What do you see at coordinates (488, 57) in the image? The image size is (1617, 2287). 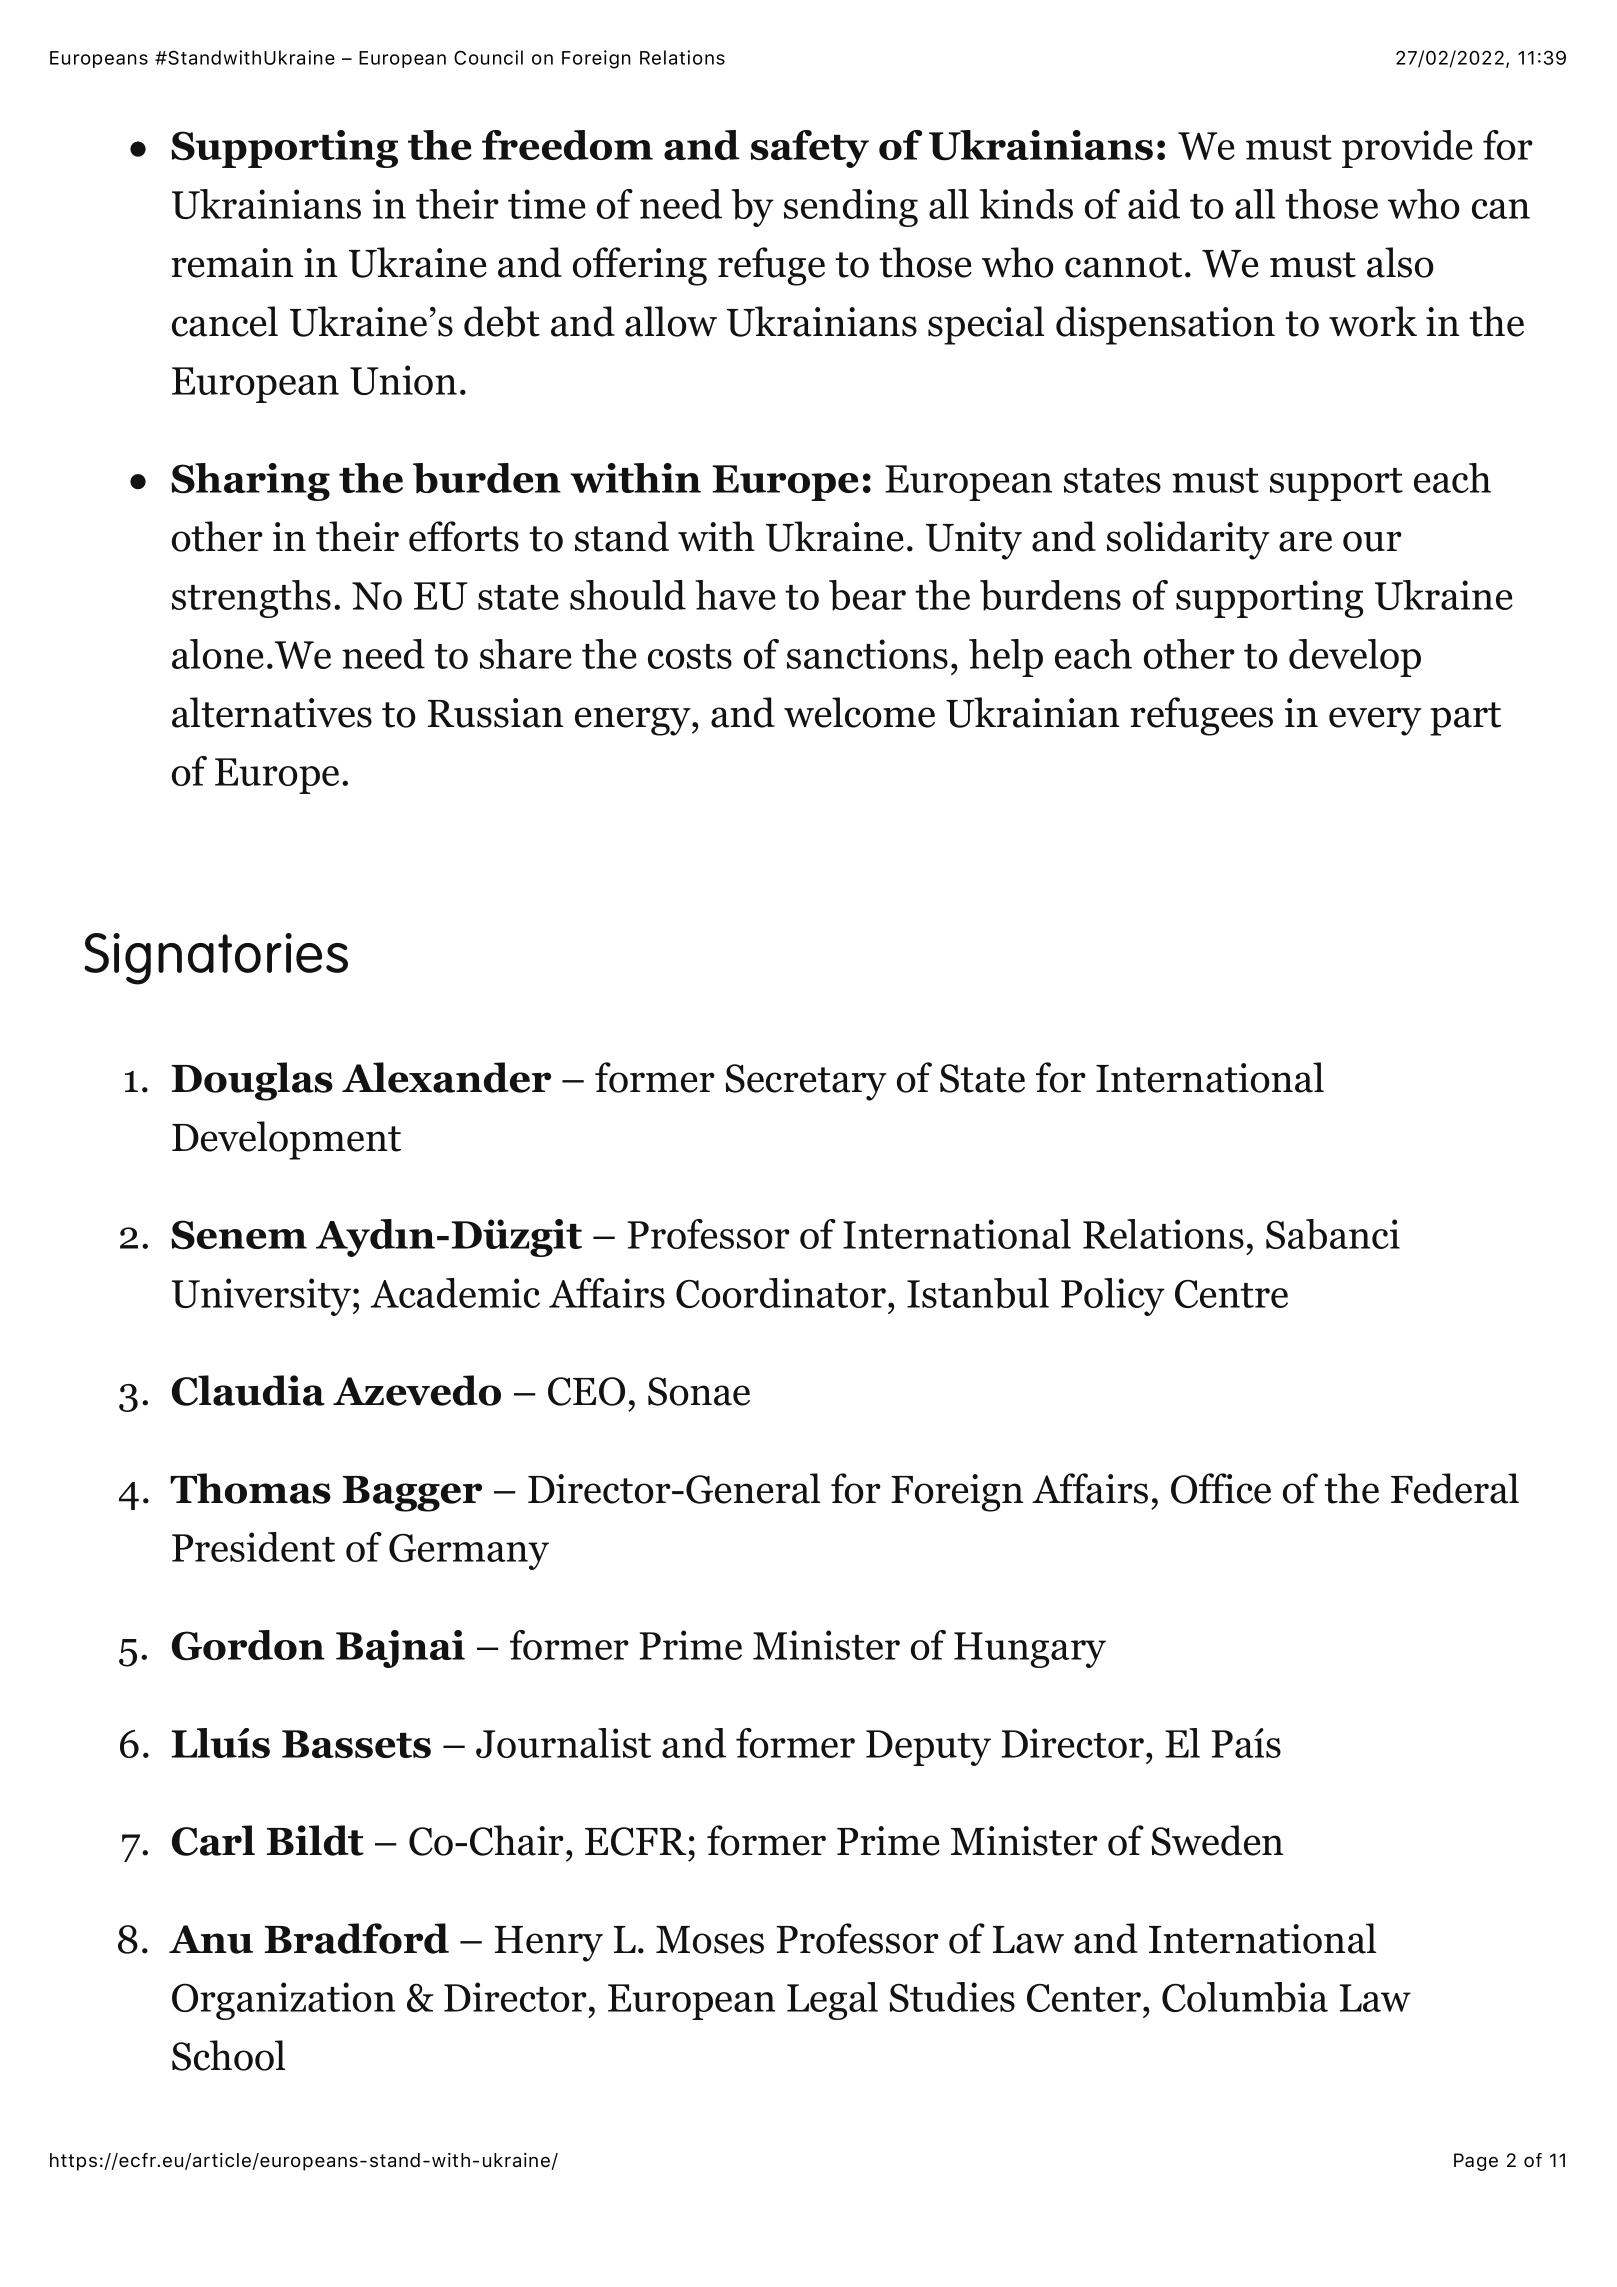 I see `Council` at bounding box center [488, 57].
